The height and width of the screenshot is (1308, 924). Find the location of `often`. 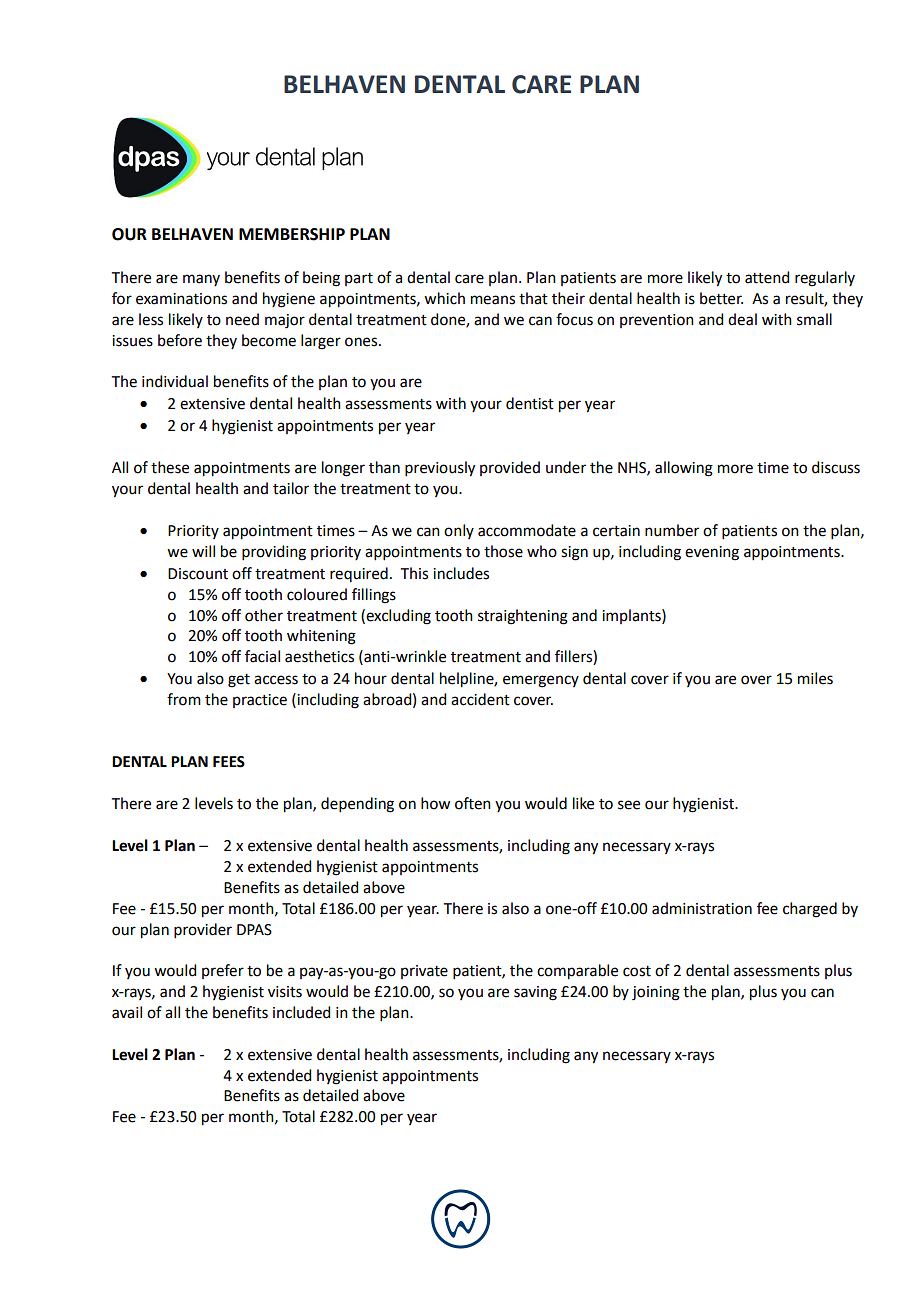

often is located at coordinates (473, 803).
